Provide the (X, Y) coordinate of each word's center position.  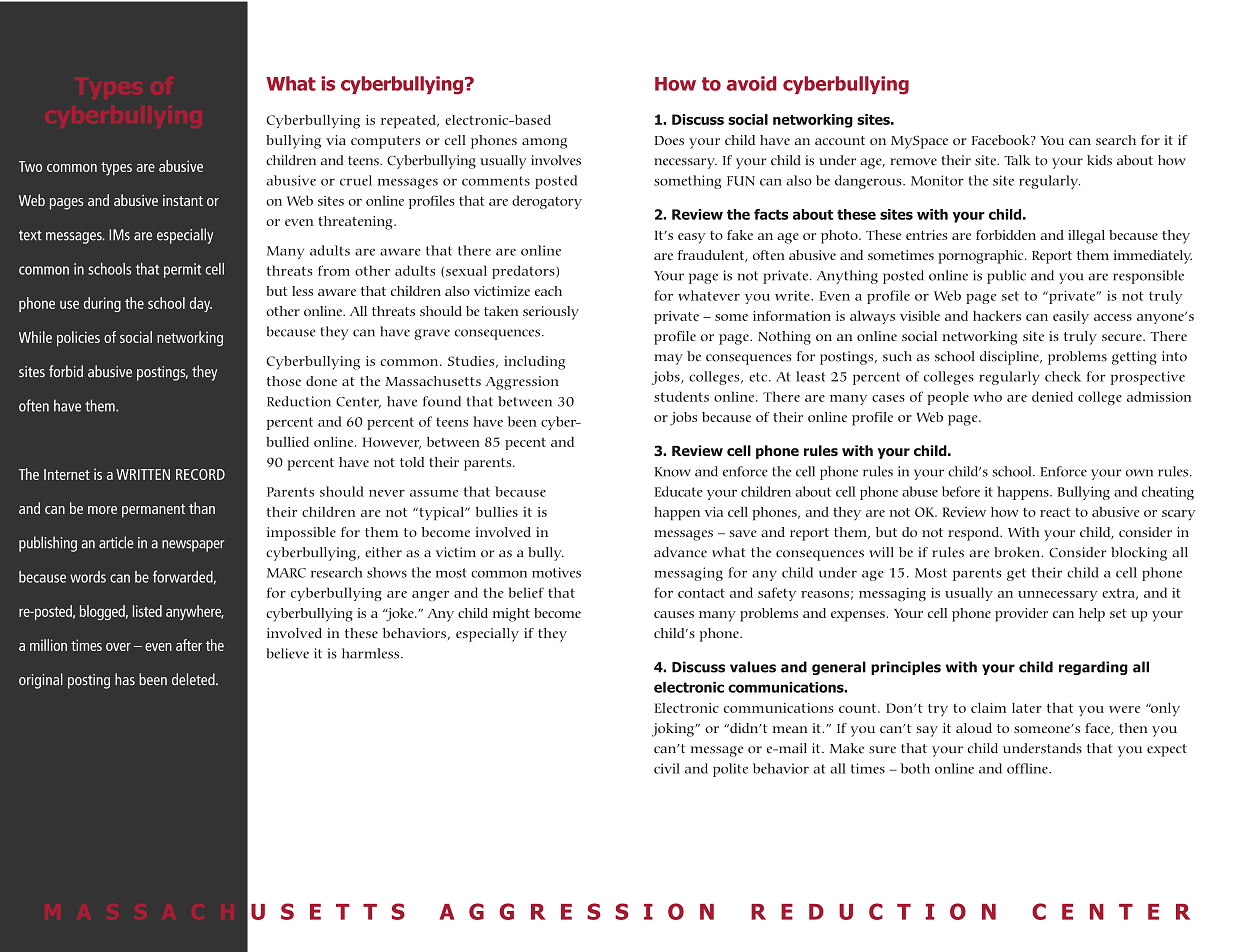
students (681, 396)
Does (669, 140)
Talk (1017, 160)
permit (182, 270)
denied (1052, 396)
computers (385, 142)
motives (556, 572)
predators (524, 272)
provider (1021, 615)
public (1006, 277)
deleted (194, 679)
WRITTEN (143, 474)
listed (147, 611)
